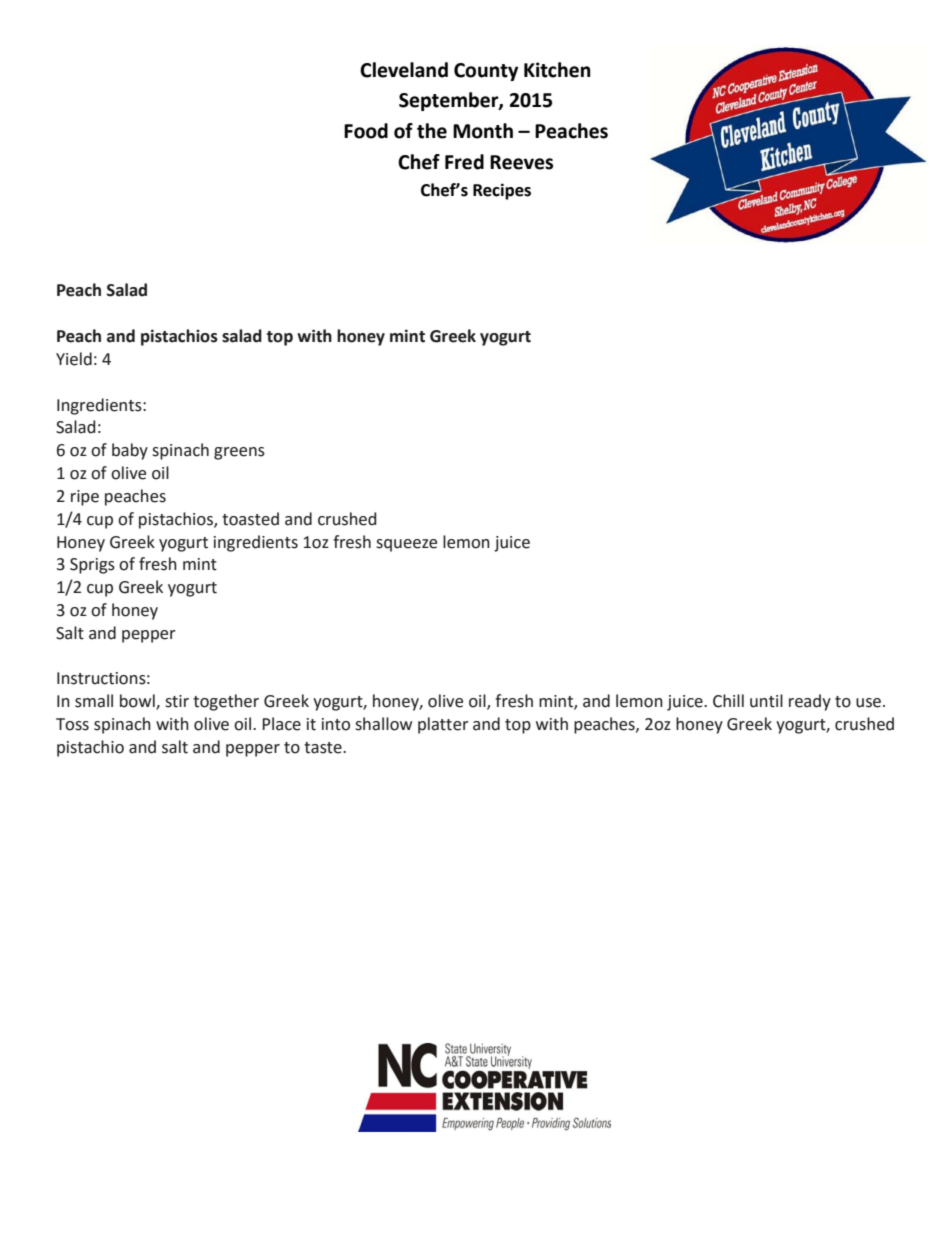  What do you see at coordinates (239, 453) in the screenshot?
I see `greens` at bounding box center [239, 453].
